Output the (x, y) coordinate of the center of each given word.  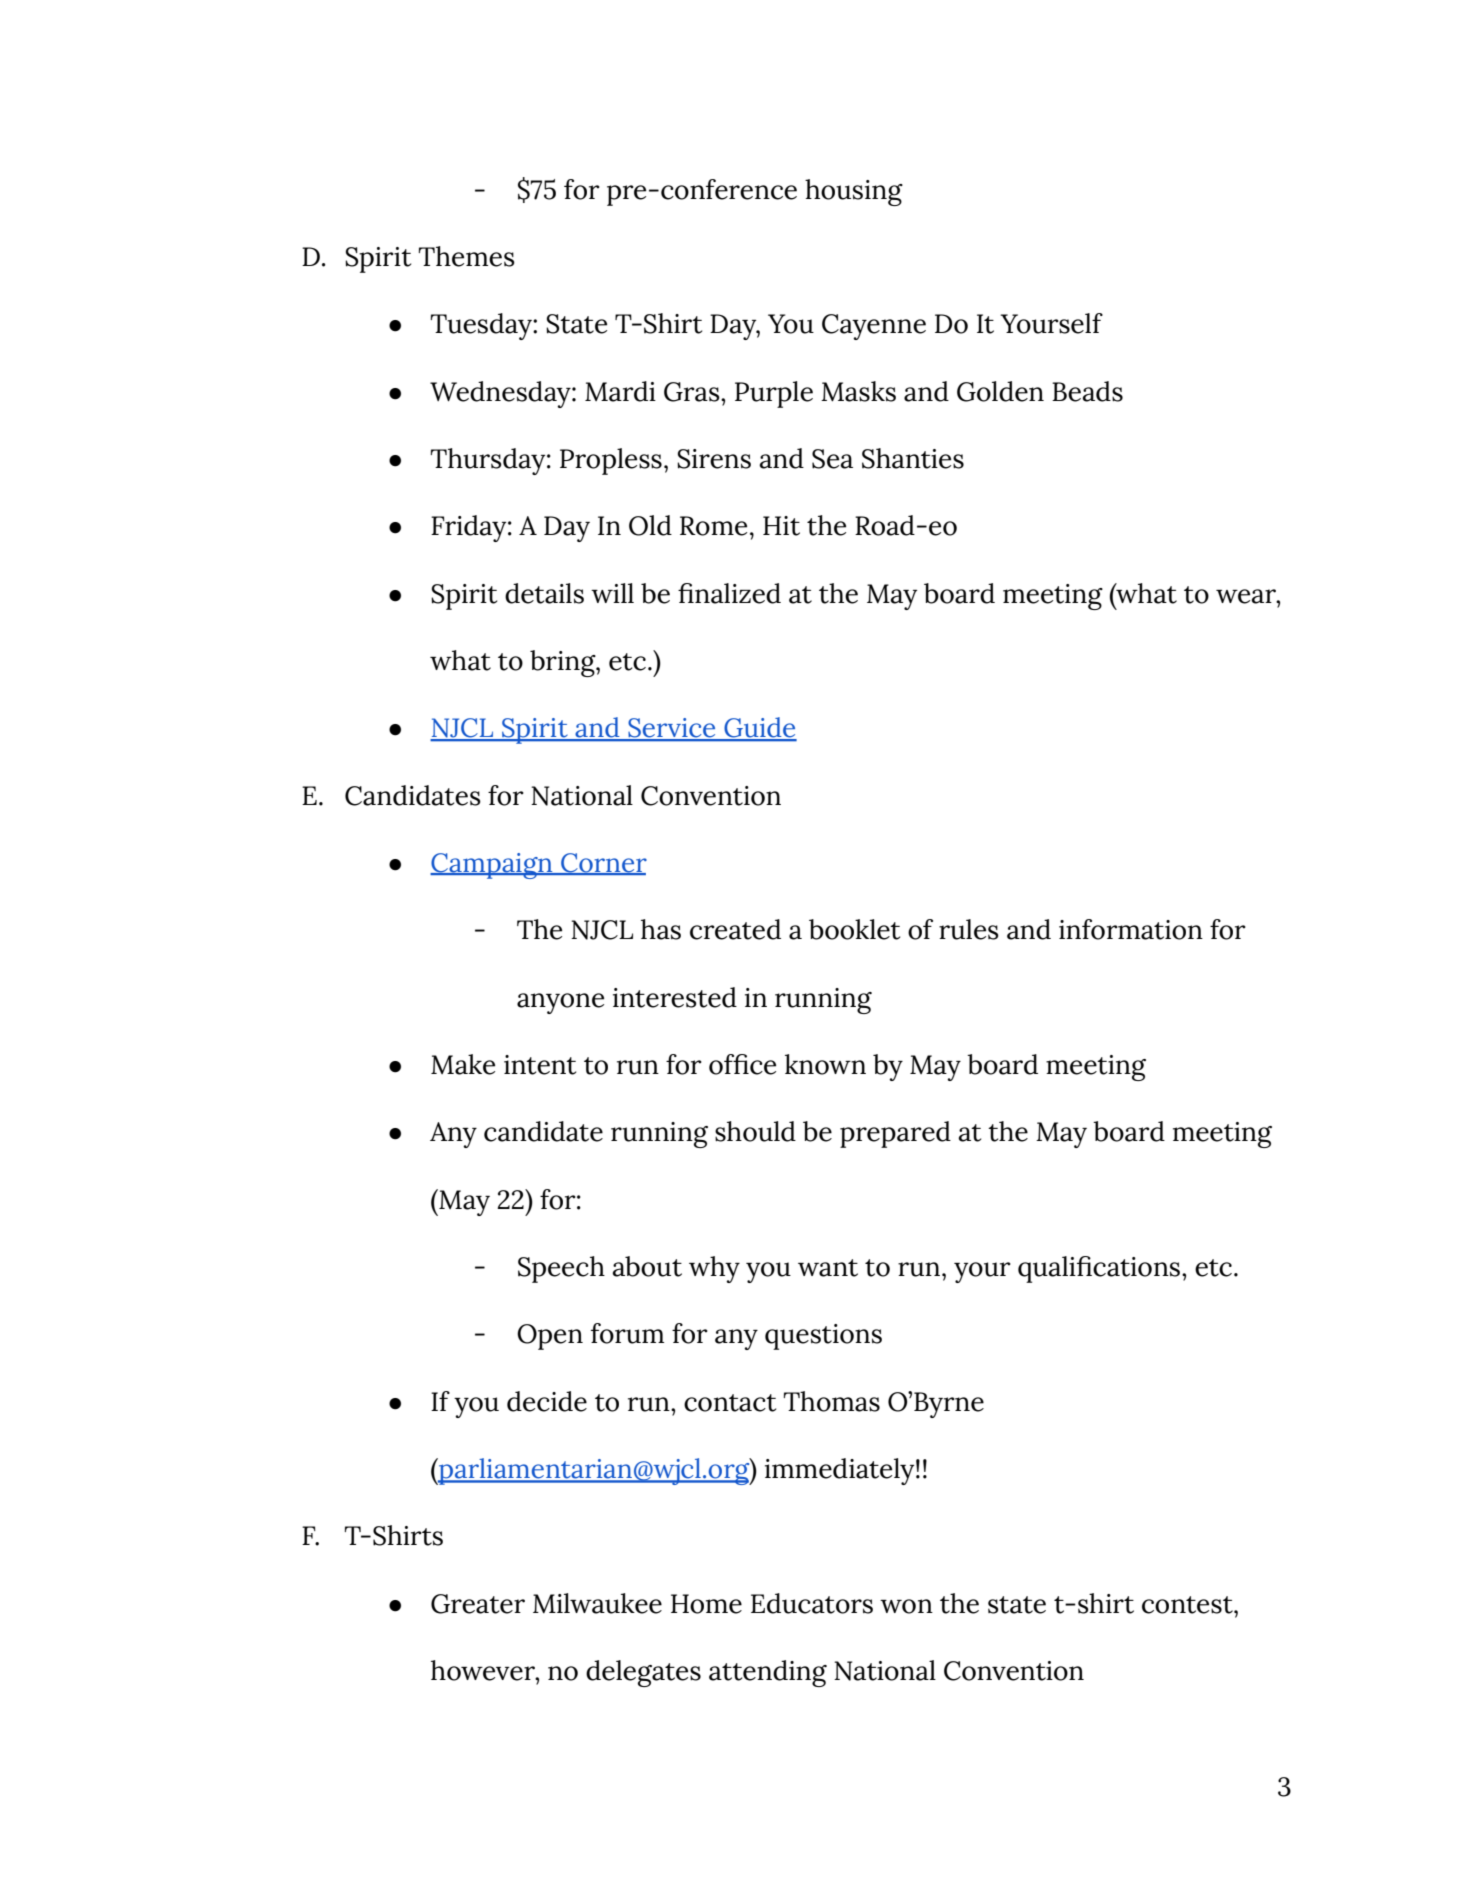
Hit (781, 526)
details (544, 593)
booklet (854, 929)
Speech (561, 1269)
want (828, 1268)
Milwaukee (597, 1603)
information (1131, 929)
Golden (1000, 391)
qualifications (1100, 1269)
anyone (560, 1003)
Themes (466, 256)
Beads (1087, 391)
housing (854, 192)
